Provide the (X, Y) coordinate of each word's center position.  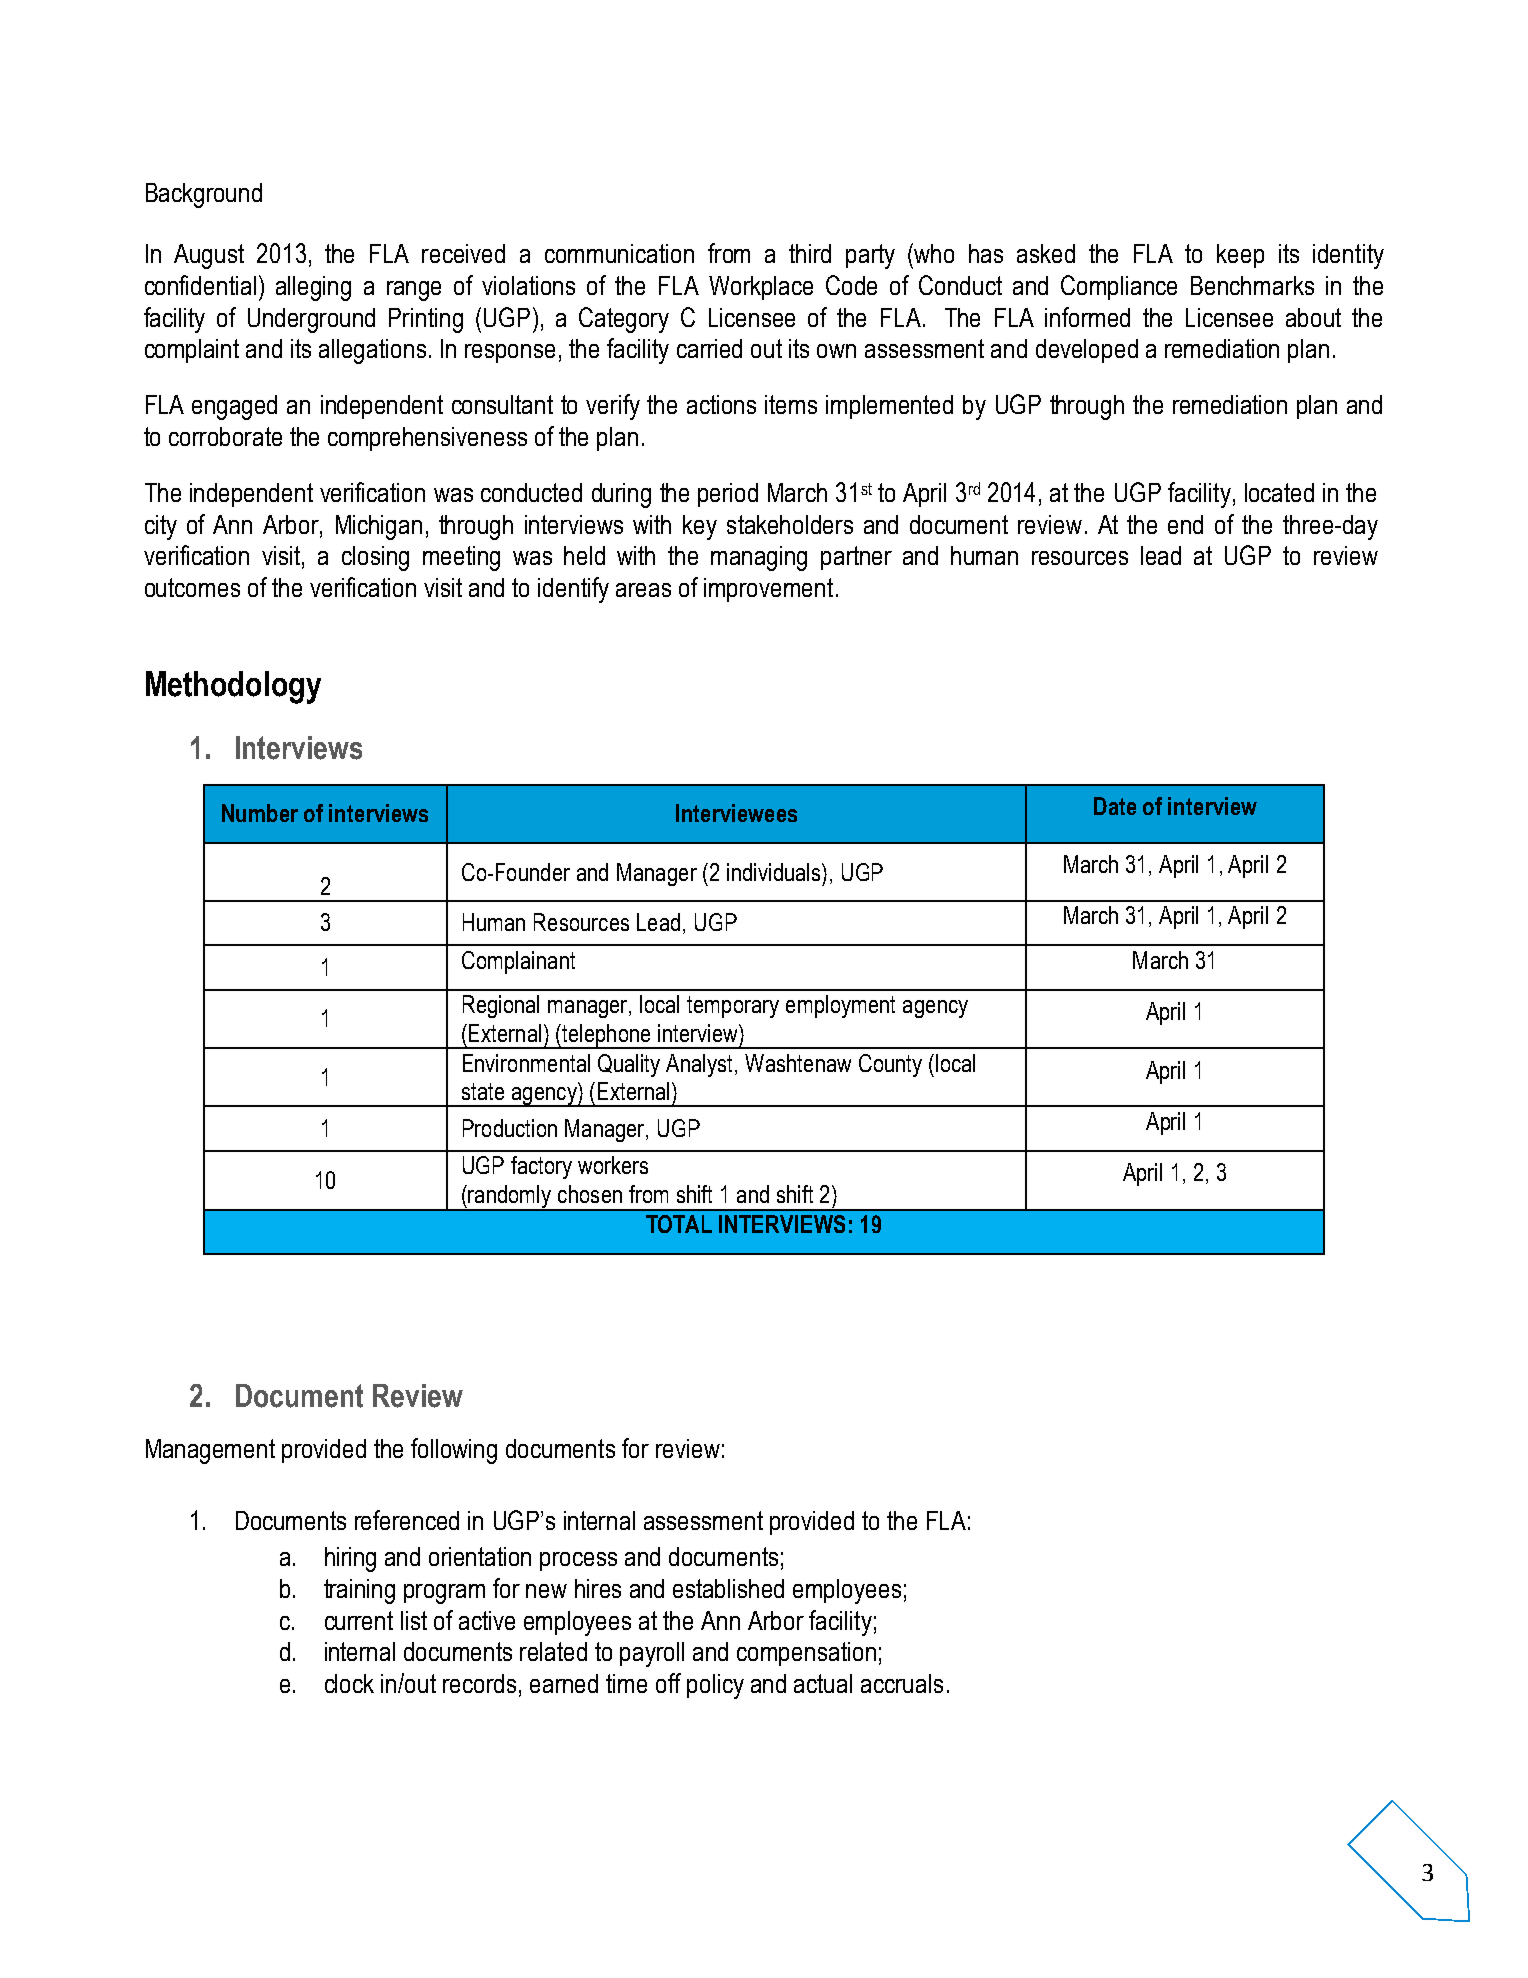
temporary (733, 1007)
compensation (806, 1654)
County (890, 1065)
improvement (768, 590)
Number (260, 813)
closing (375, 558)
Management (210, 1451)
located (1279, 492)
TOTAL (679, 1224)
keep (1240, 256)
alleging (313, 288)
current (359, 1620)
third (810, 253)
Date (1115, 806)
